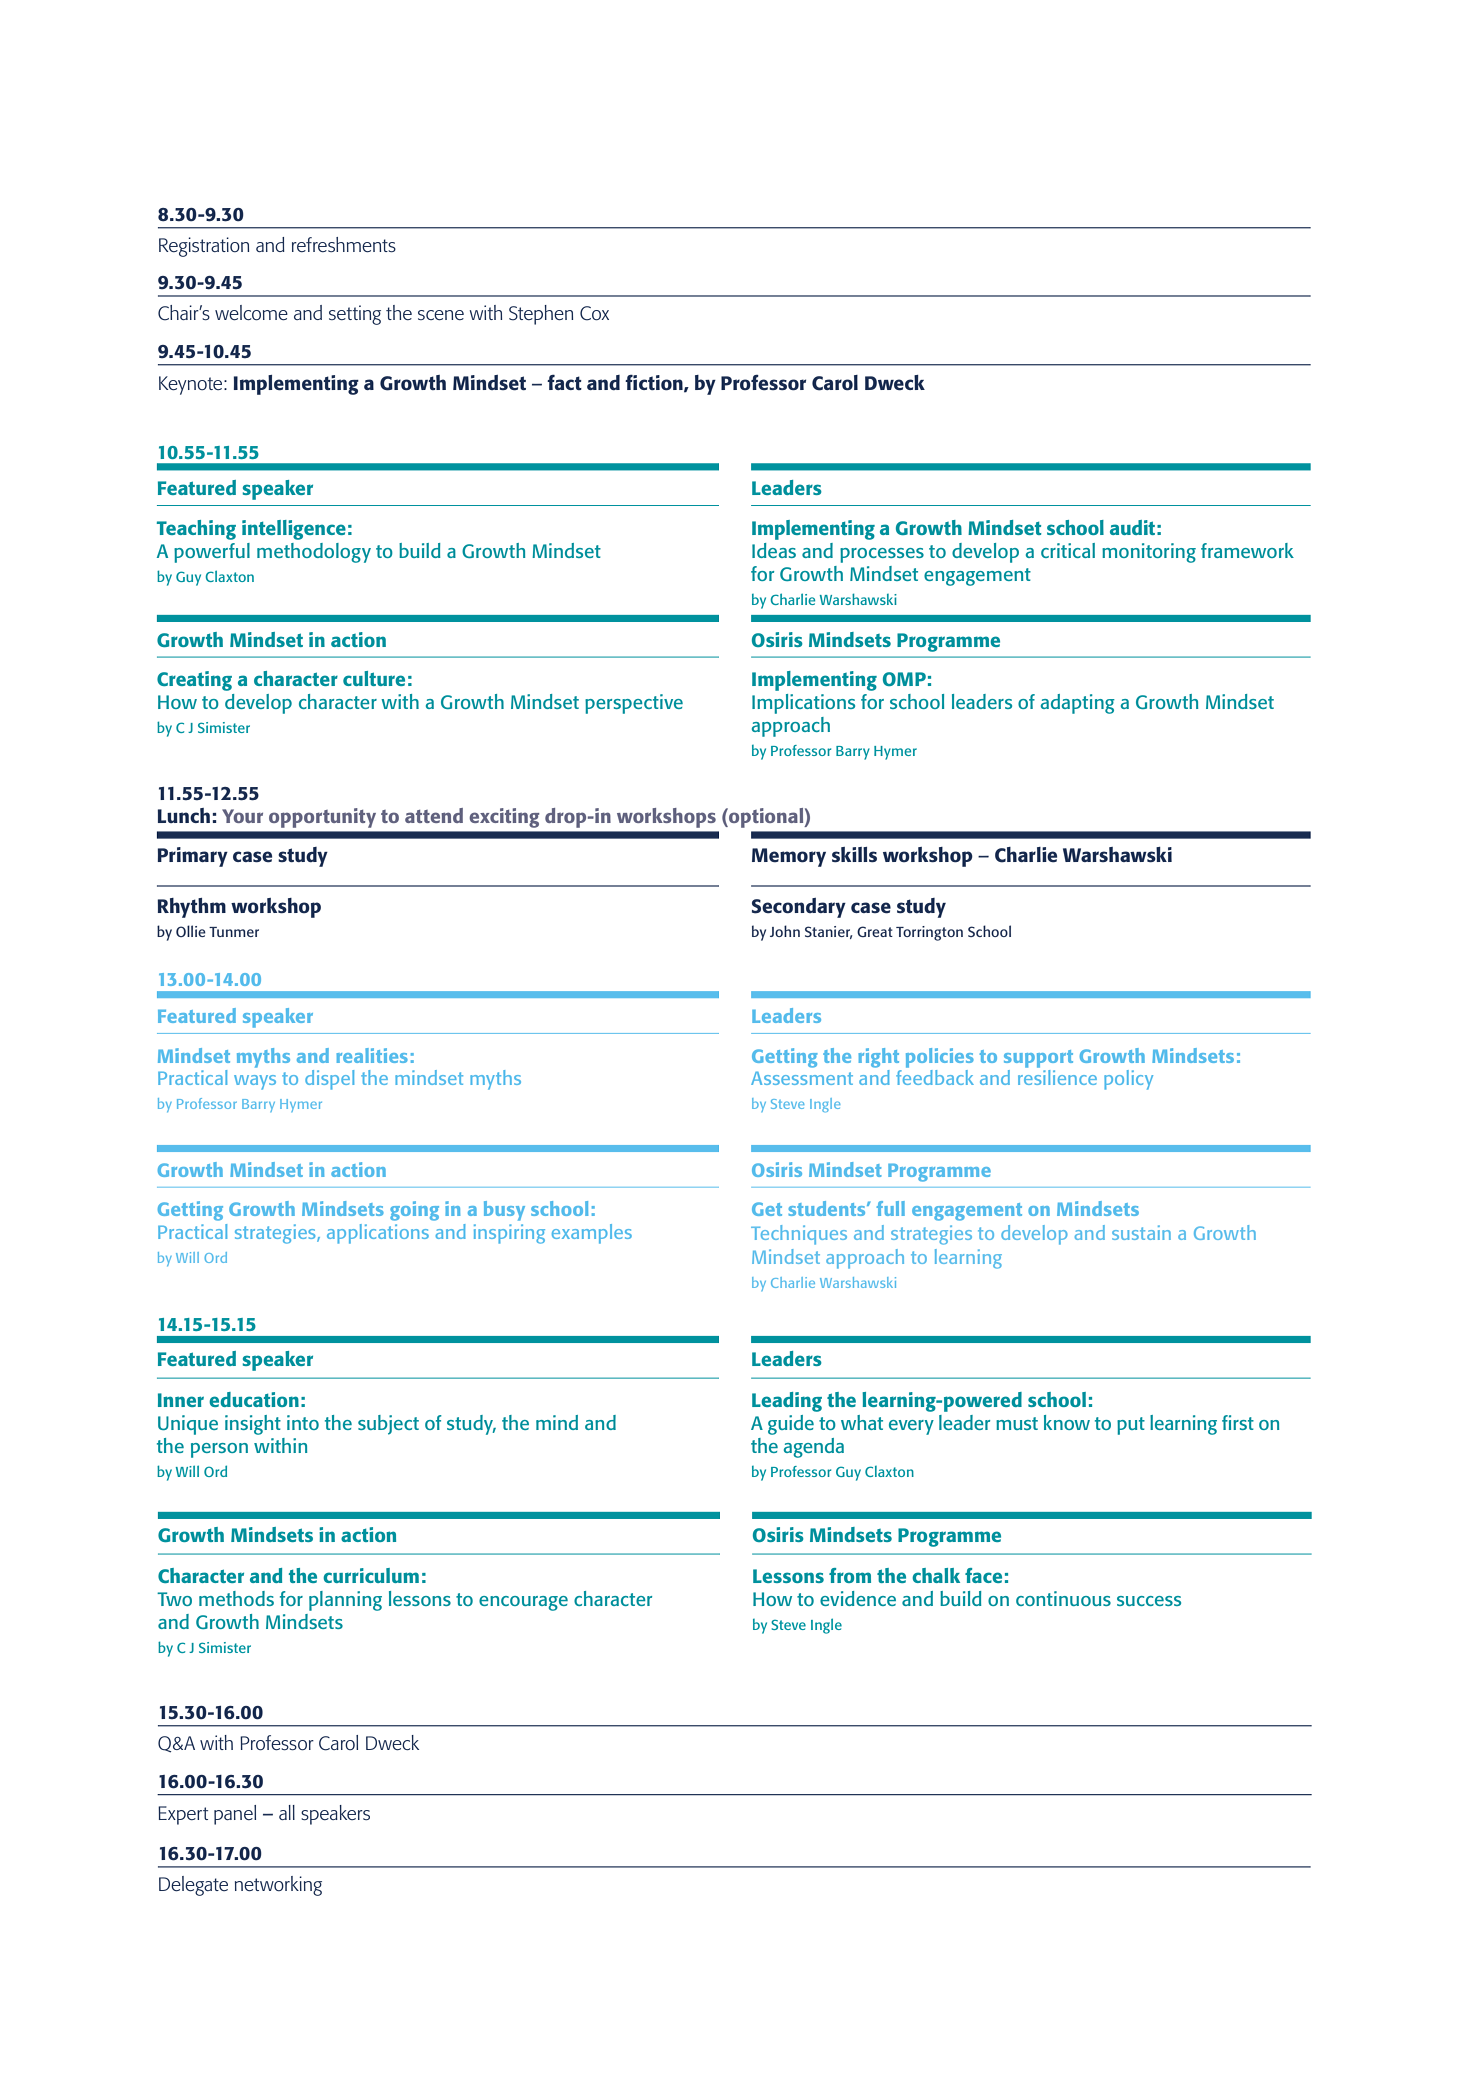  I want to click on Cox, so click(594, 313).
